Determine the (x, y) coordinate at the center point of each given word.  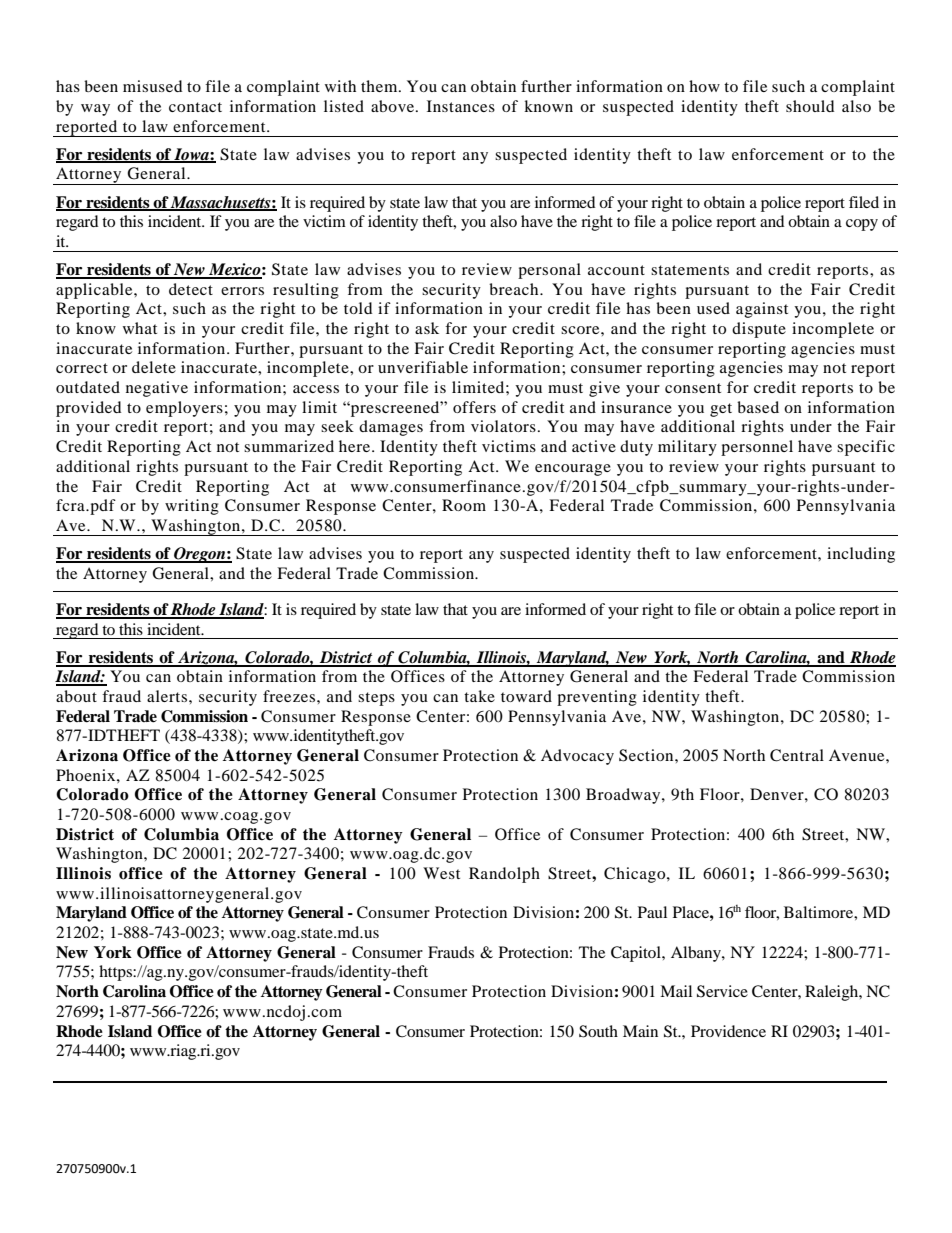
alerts (167, 696)
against (762, 310)
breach (515, 289)
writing (192, 507)
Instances (461, 106)
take (479, 696)
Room (464, 505)
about (76, 696)
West (441, 873)
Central (797, 755)
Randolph (504, 875)
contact (195, 107)
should (810, 106)
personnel (757, 448)
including (861, 555)
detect (191, 289)
